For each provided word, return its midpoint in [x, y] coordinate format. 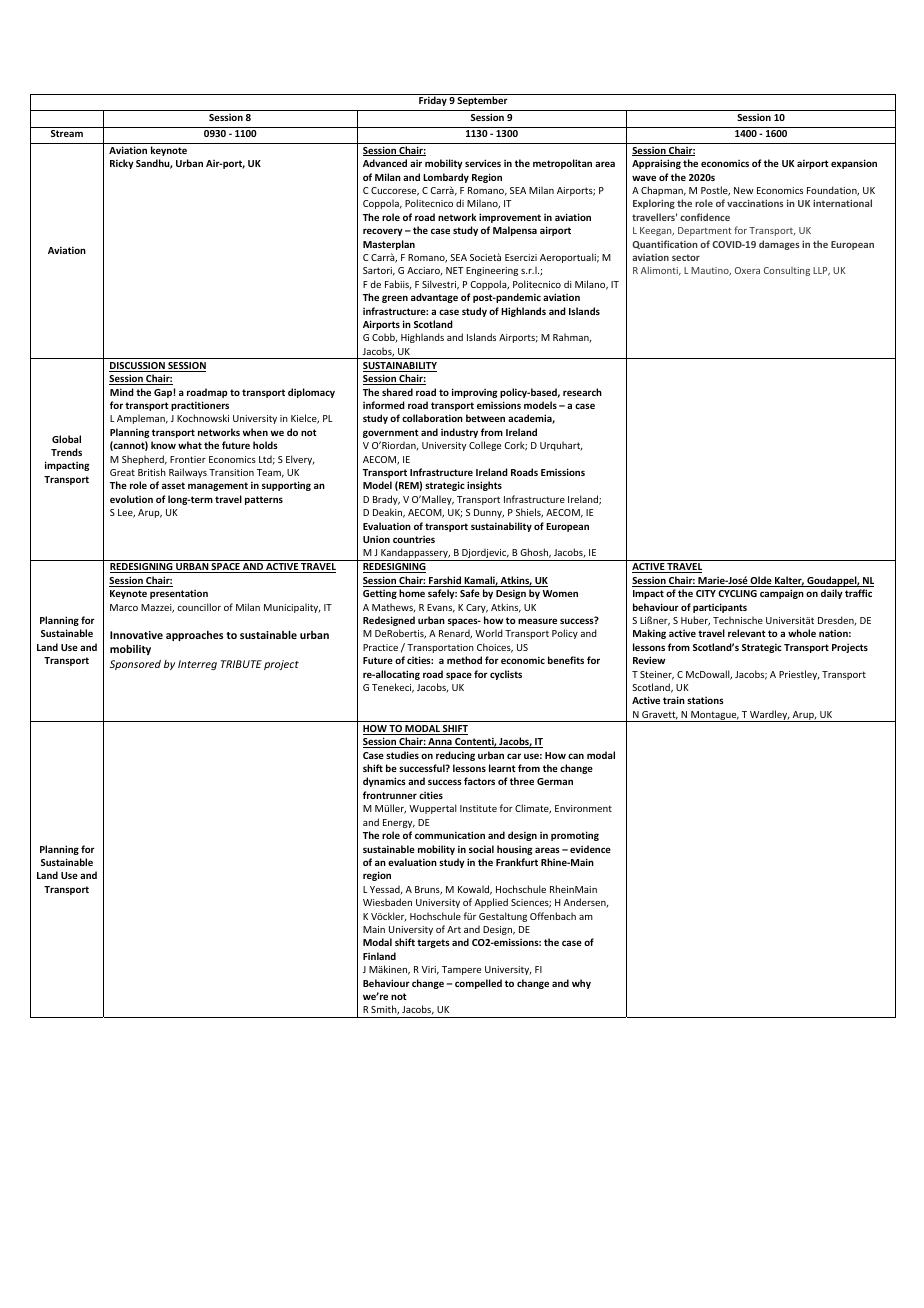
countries [414, 539]
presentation [179, 594]
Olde [761, 581]
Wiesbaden [387, 902]
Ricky [122, 164]
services [483, 163]
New [744, 190]
